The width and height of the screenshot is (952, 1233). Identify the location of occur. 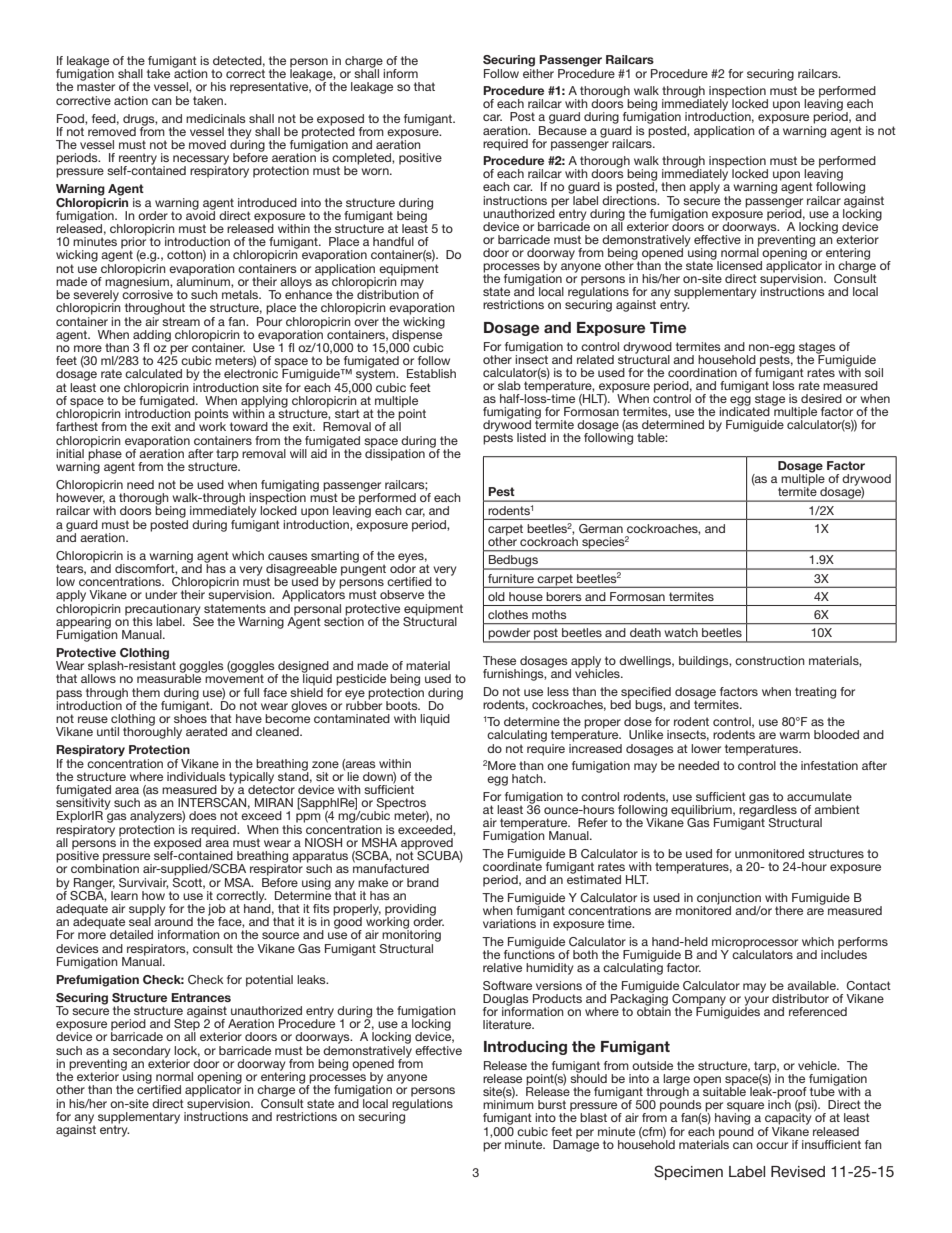
(772, 1145).
